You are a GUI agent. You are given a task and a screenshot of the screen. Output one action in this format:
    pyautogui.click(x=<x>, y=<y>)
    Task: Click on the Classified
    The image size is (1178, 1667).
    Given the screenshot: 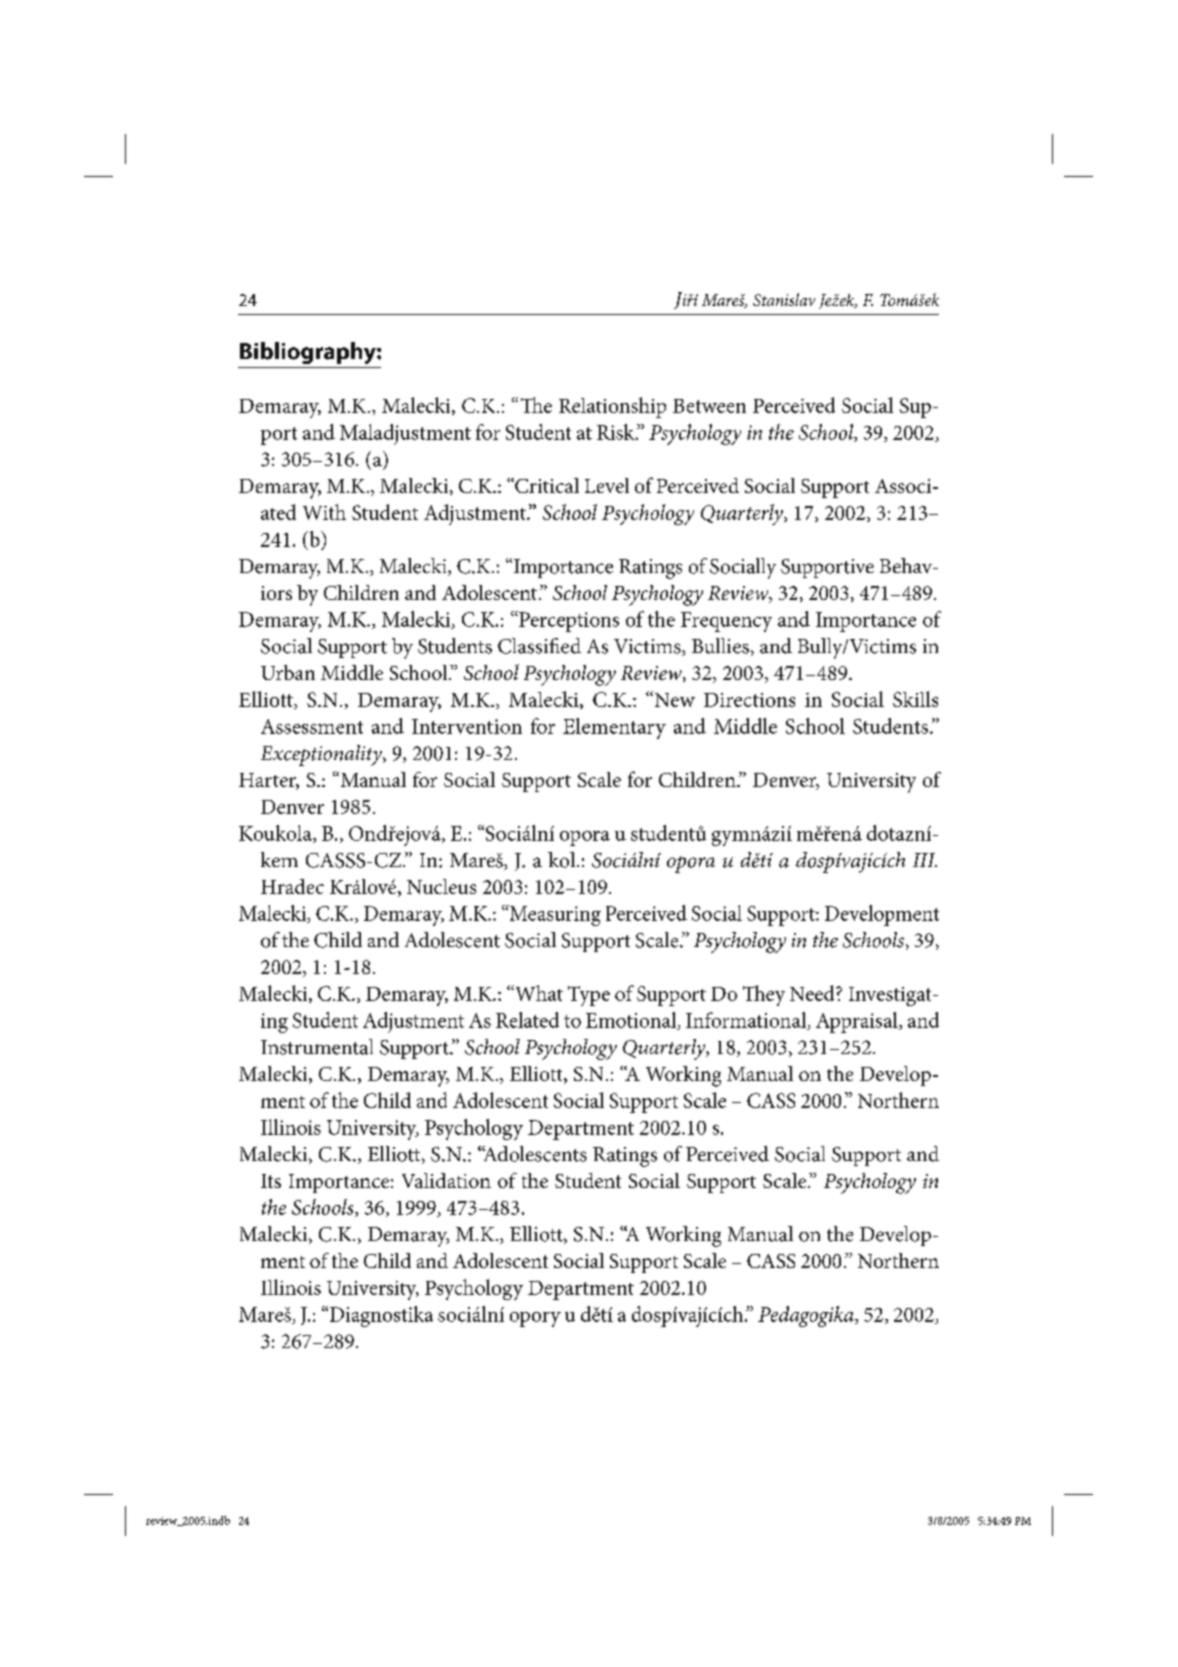 What is the action you would take?
    pyautogui.click(x=539, y=646)
